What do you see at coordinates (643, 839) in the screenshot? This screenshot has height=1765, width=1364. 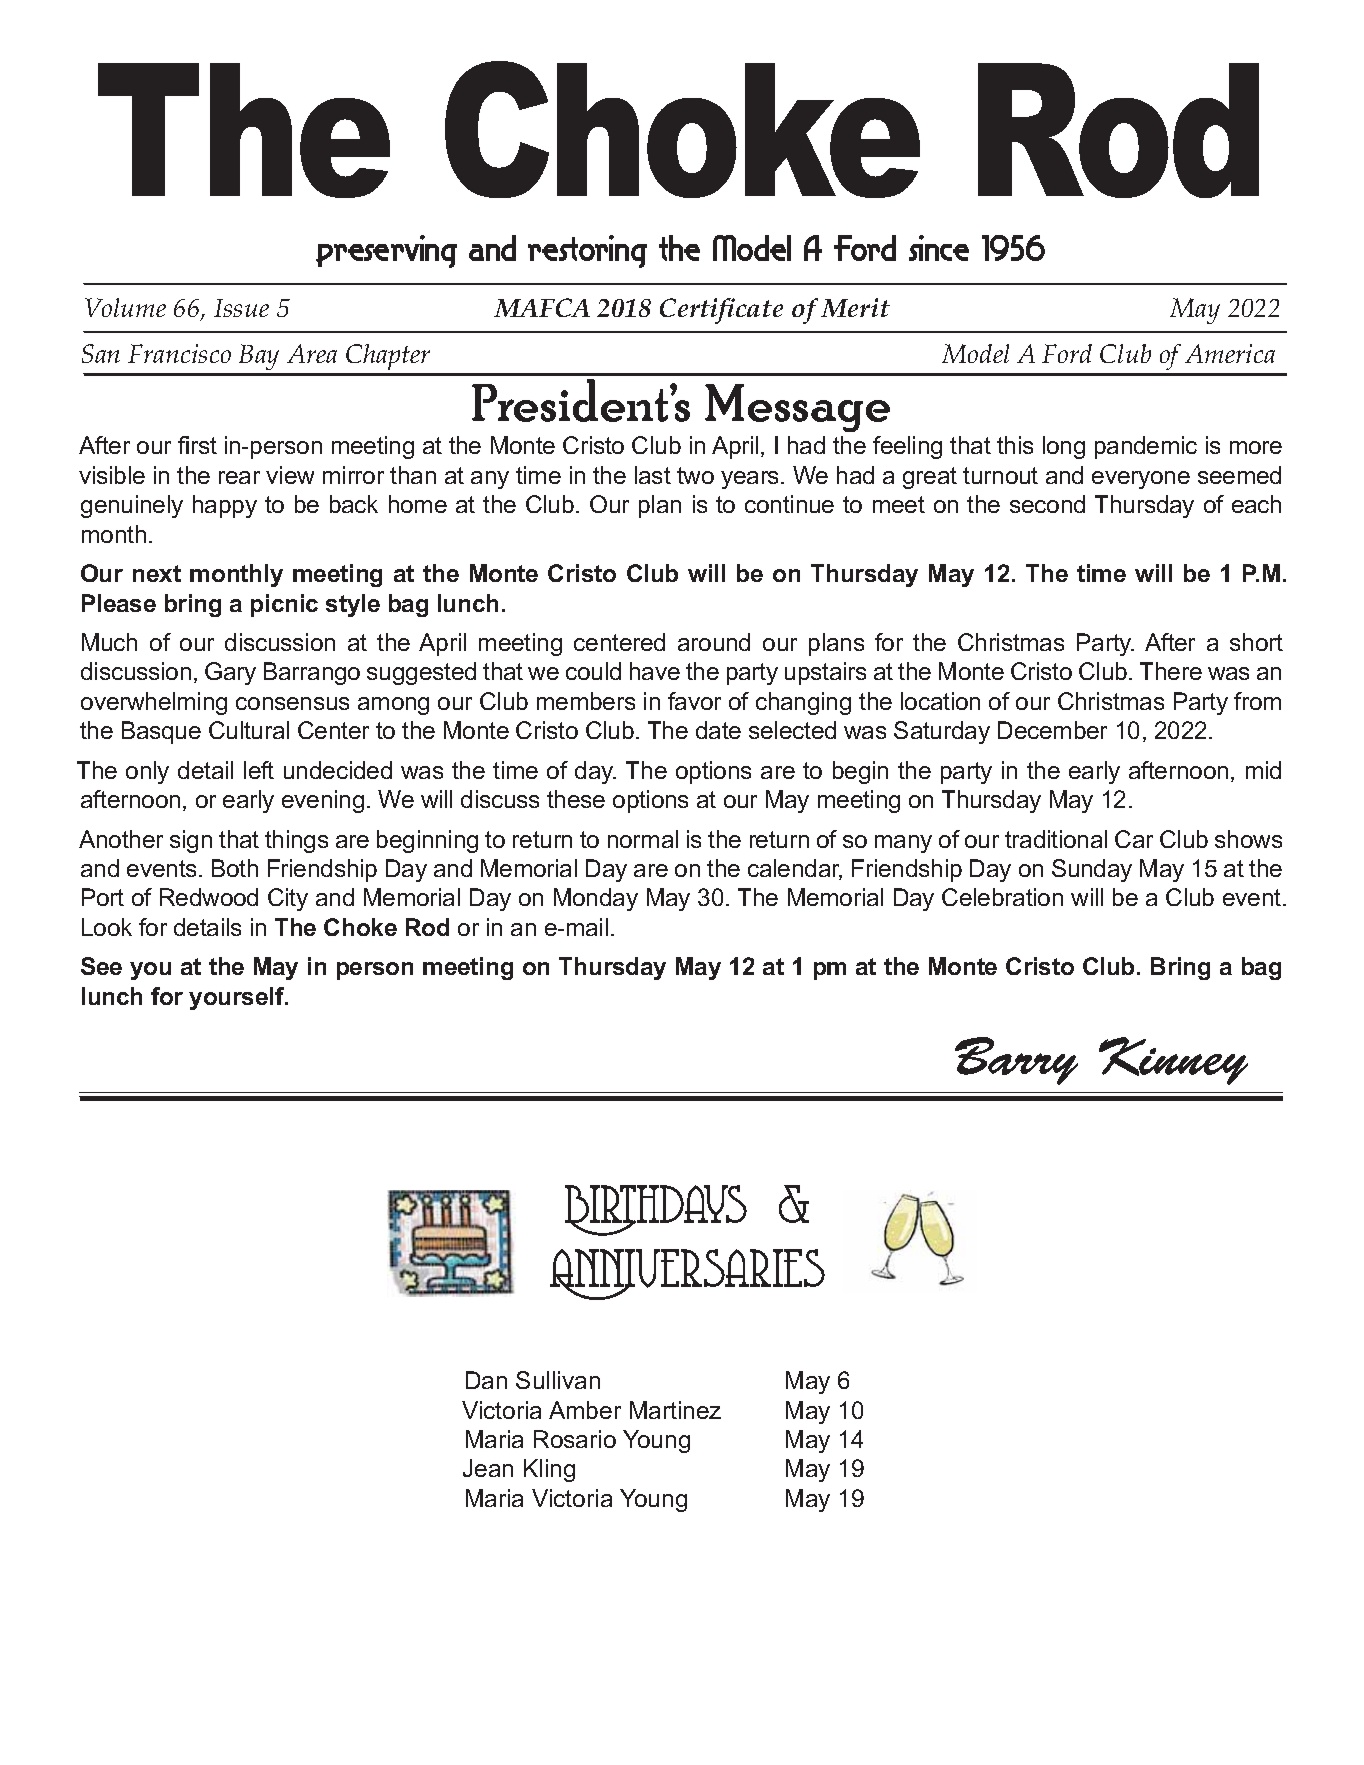 I see `normal` at bounding box center [643, 839].
